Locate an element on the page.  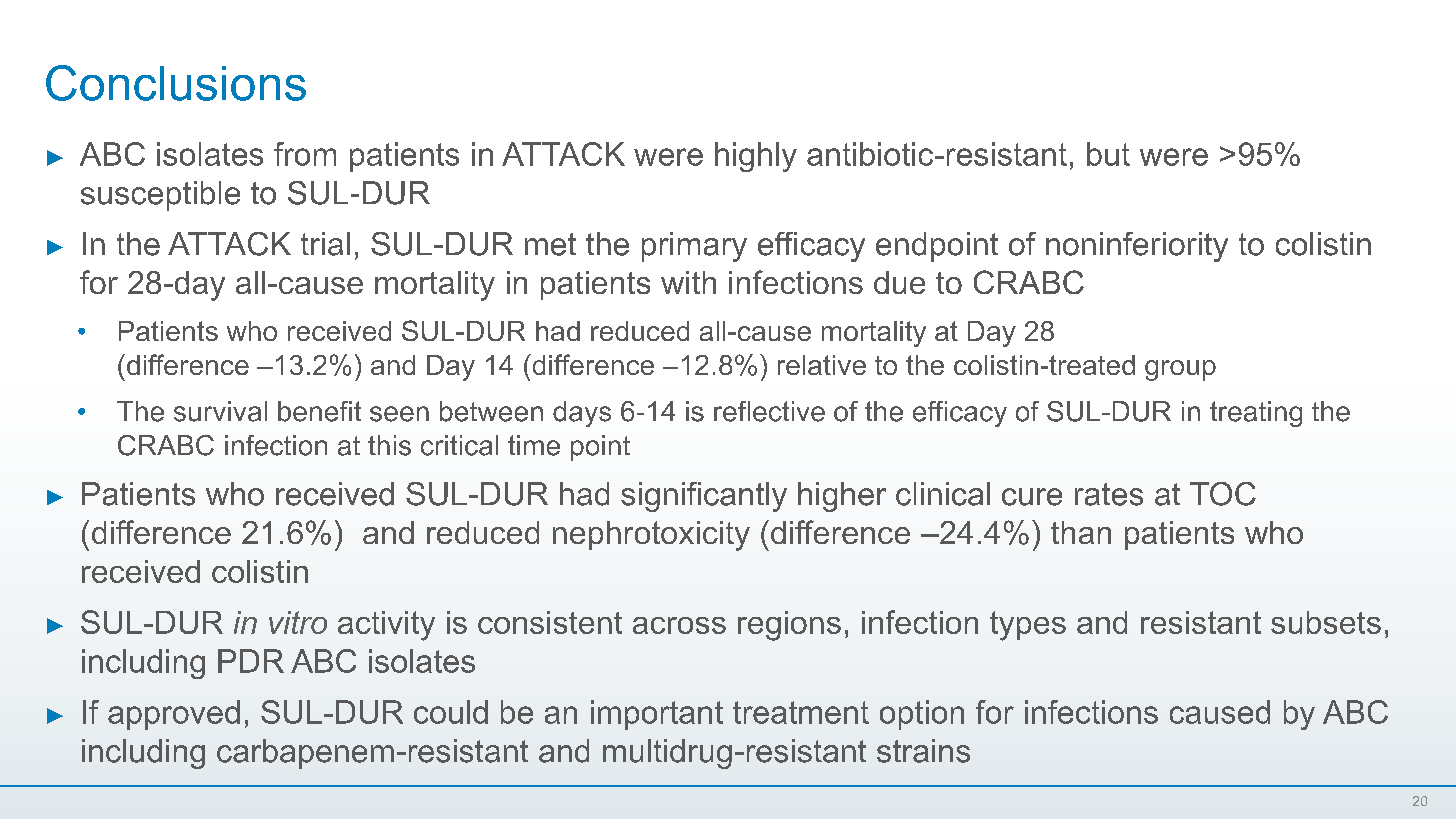
highly is located at coordinates (756, 157).
